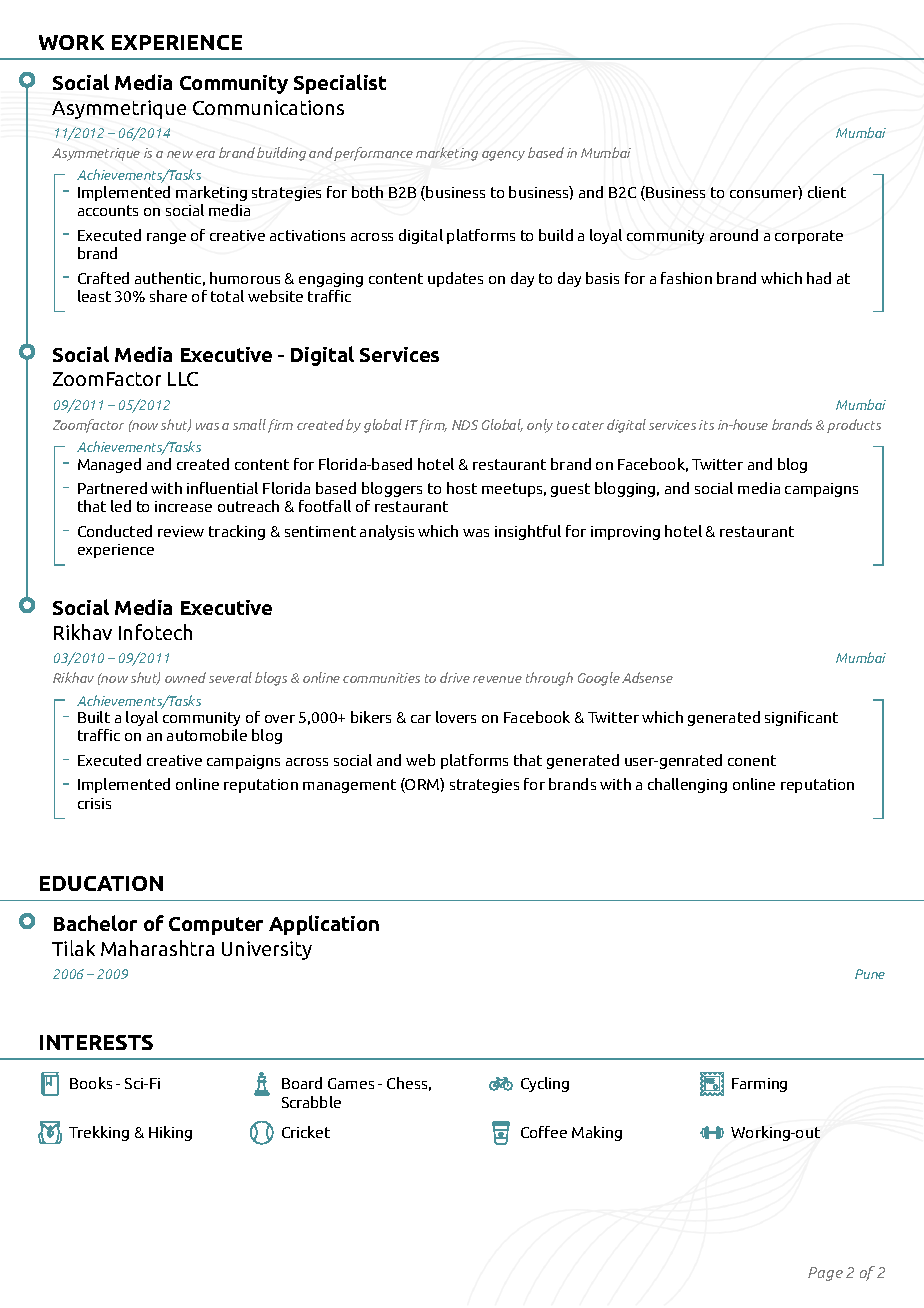 The image size is (924, 1308). What do you see at coordinates (687, 785) in the screenshot?
I see `challenging` at bounding box center [687, 785].
